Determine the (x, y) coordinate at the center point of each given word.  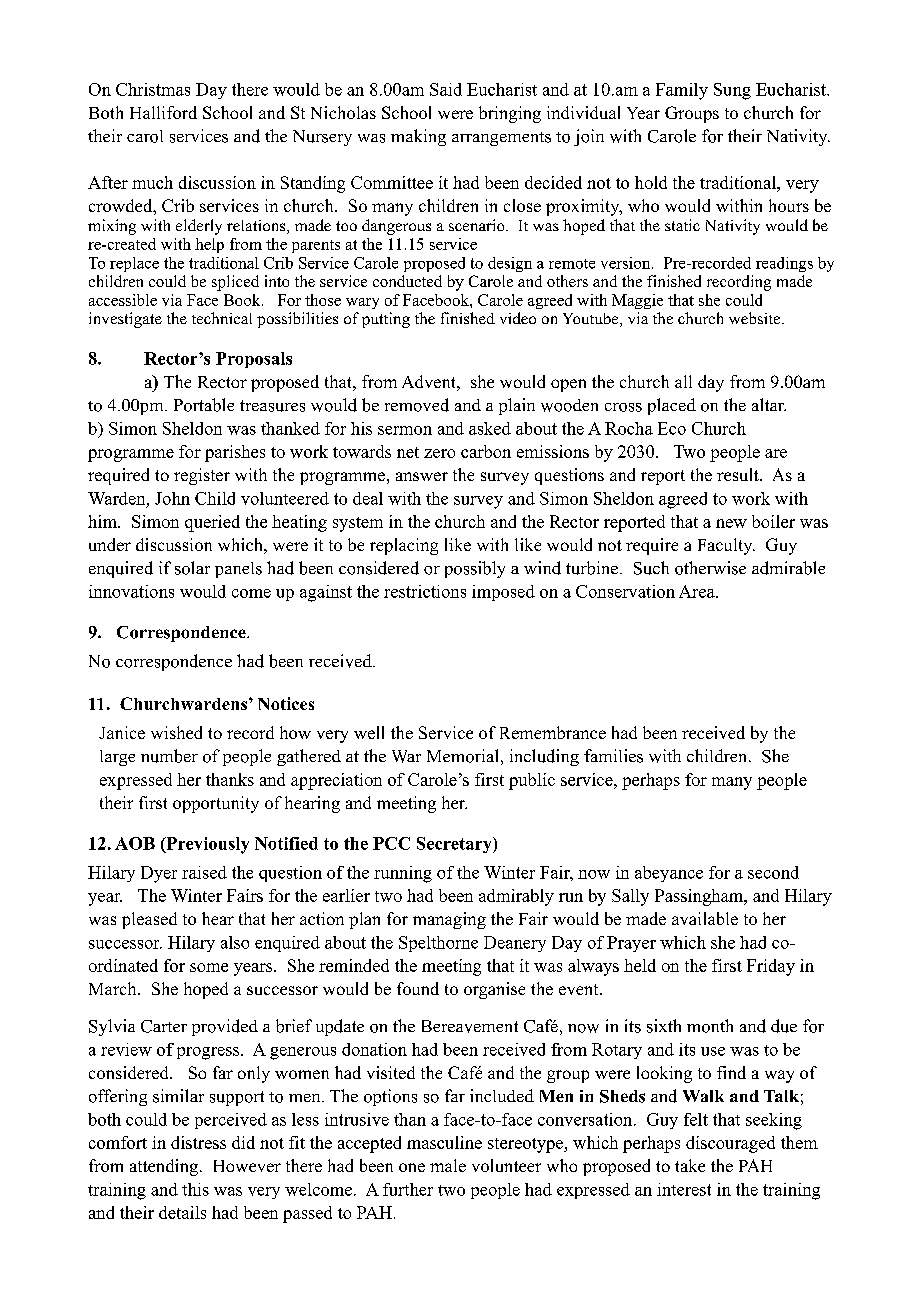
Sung (732, 91)
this (195, 1189)
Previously (206, 845)
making (418, 137)
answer (422, 476)
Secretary (455, 845)
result (739, 474)
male (448, 1165)
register (202, 476)
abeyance (669, 874)
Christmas (153, 89)
